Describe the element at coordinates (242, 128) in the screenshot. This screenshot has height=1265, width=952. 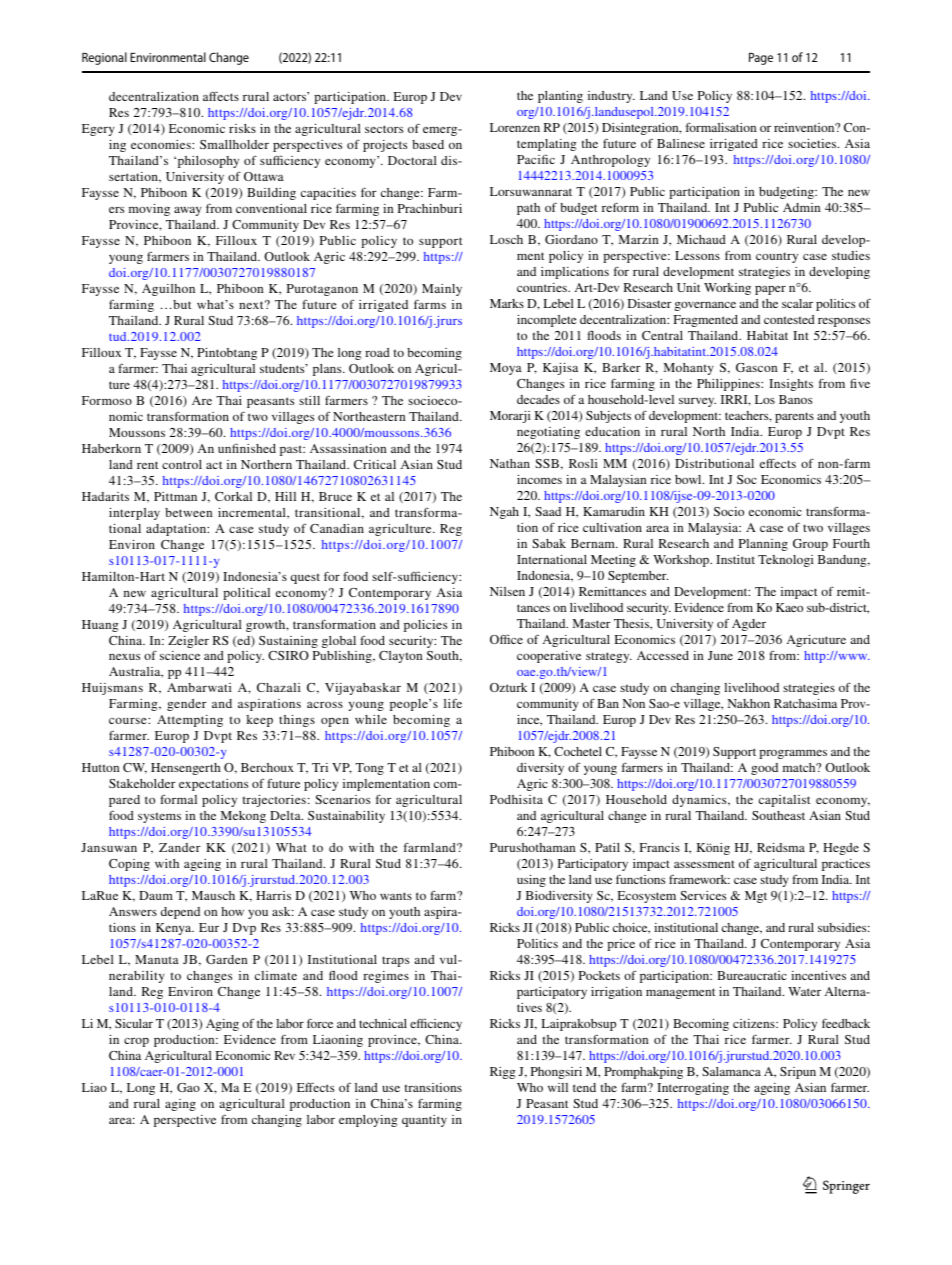
I see `risks` at that location.
